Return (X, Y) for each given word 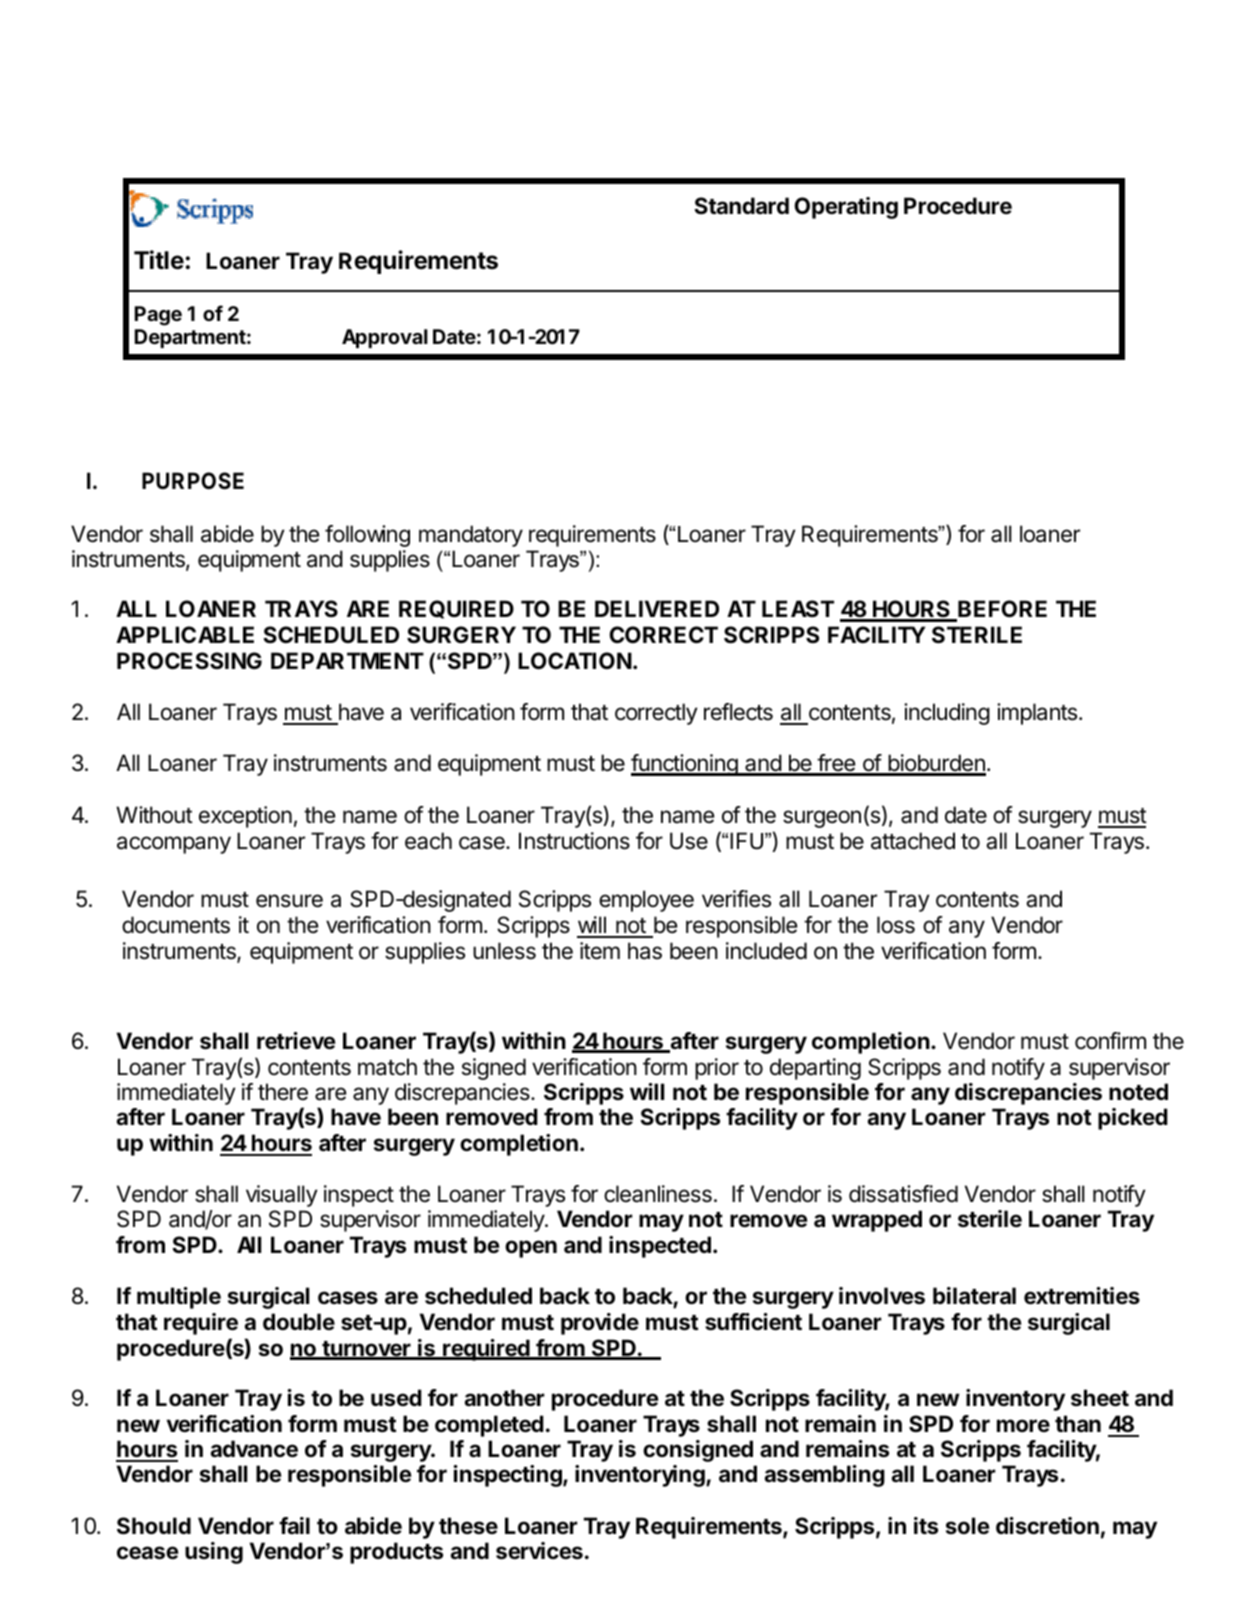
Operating (846, 208)
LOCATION (575, 661)
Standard (741, 205)
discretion (1047, 1525)
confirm (1110, 1040)
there (283, 1092)
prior (717, 1069)
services (539, 1551)
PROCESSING (189, 661)
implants (1037, 714)
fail (294, 1525)
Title (159, 260)
